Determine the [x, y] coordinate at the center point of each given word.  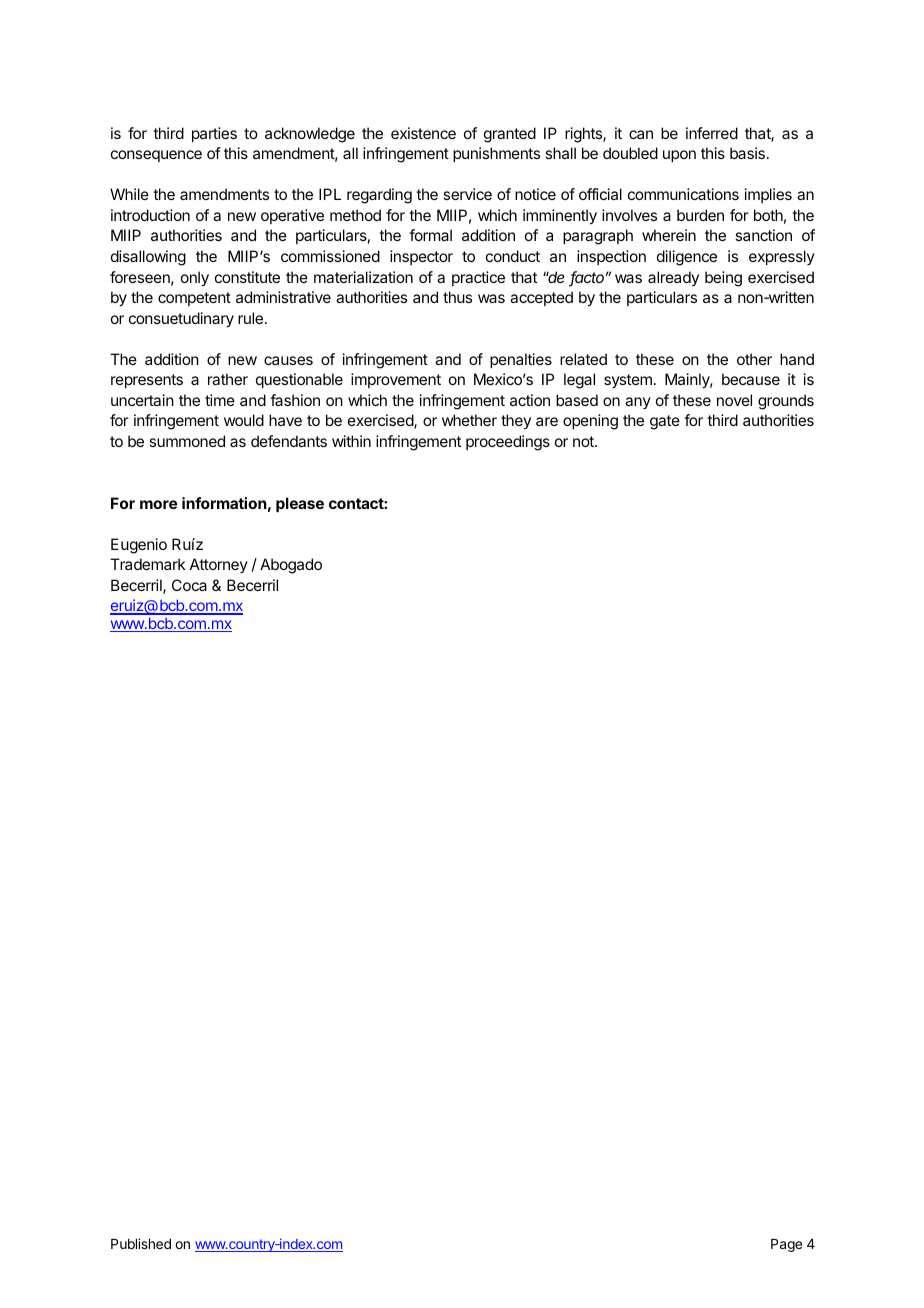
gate [665, 422]
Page [786, 1245]
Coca [189, 585]
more [158, 504]
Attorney [219, 565]
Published [141, 1243]
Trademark [148, 564]
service [467, 194]
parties [214, 134]
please [300, 504]
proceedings [508, 443]
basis [747, 153]
